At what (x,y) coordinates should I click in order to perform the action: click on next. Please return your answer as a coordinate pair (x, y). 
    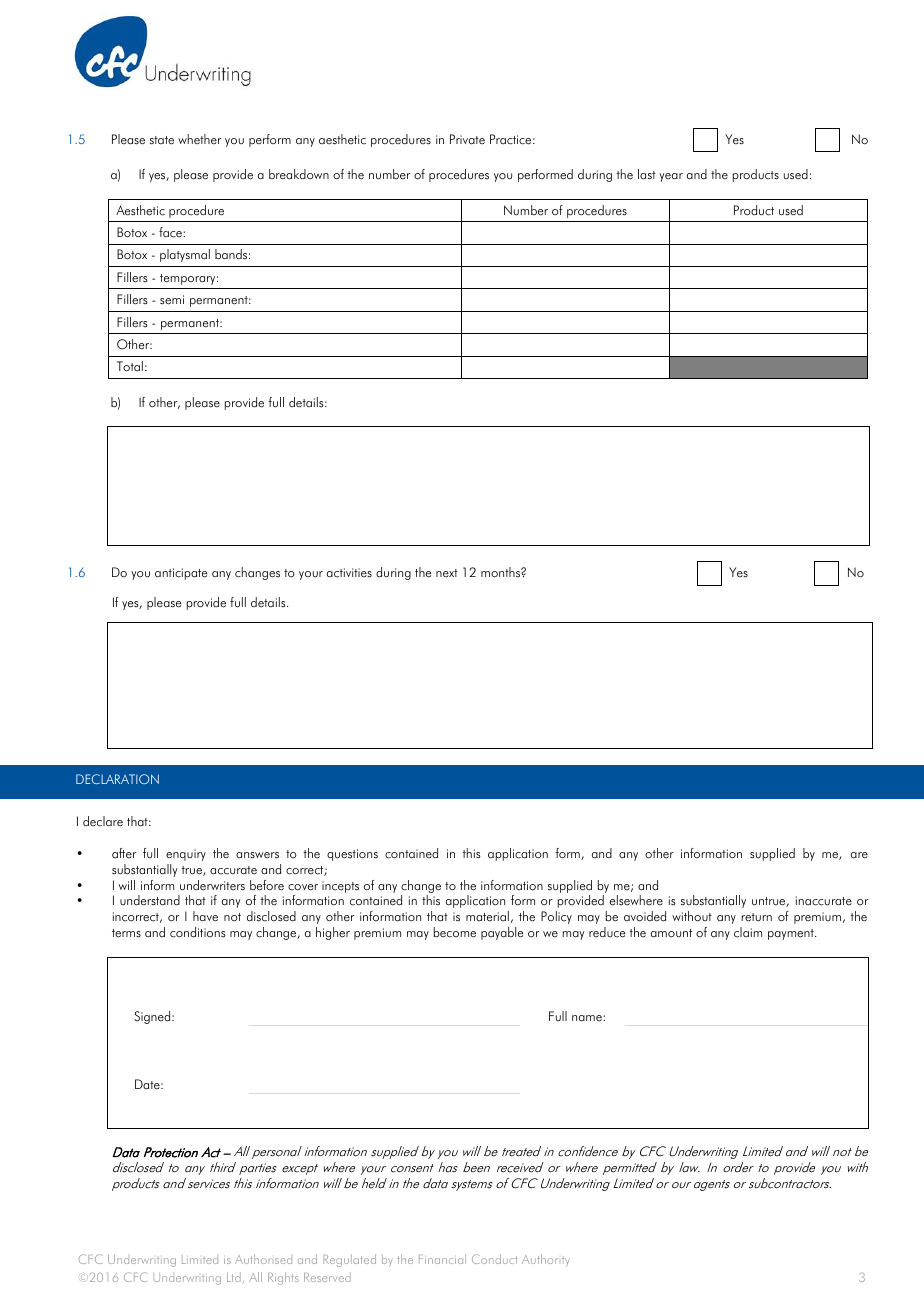
    Looking at the image, I should click on (447, 573).
